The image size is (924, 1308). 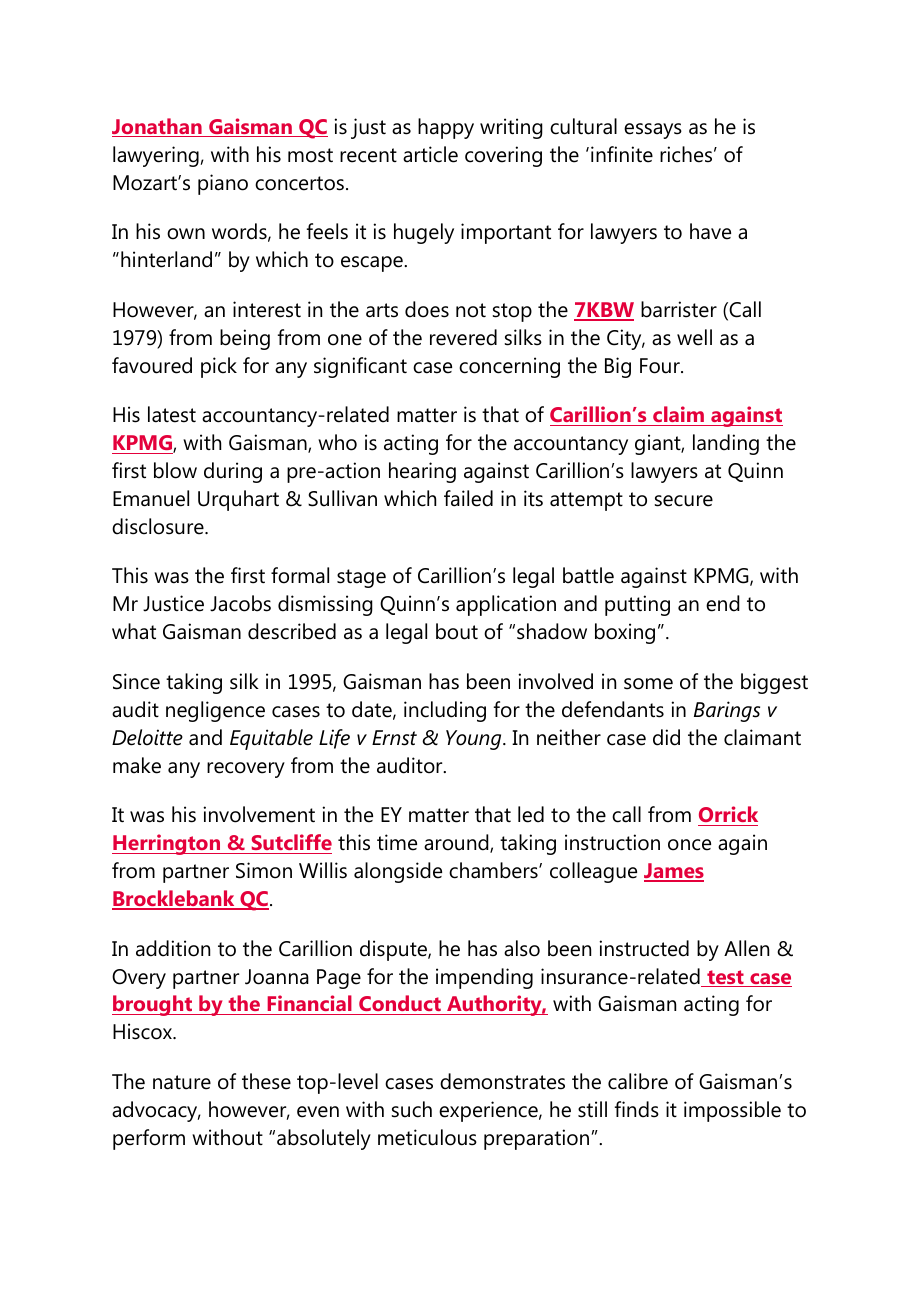 I want to click on addition, so click(x=173, y=948).
